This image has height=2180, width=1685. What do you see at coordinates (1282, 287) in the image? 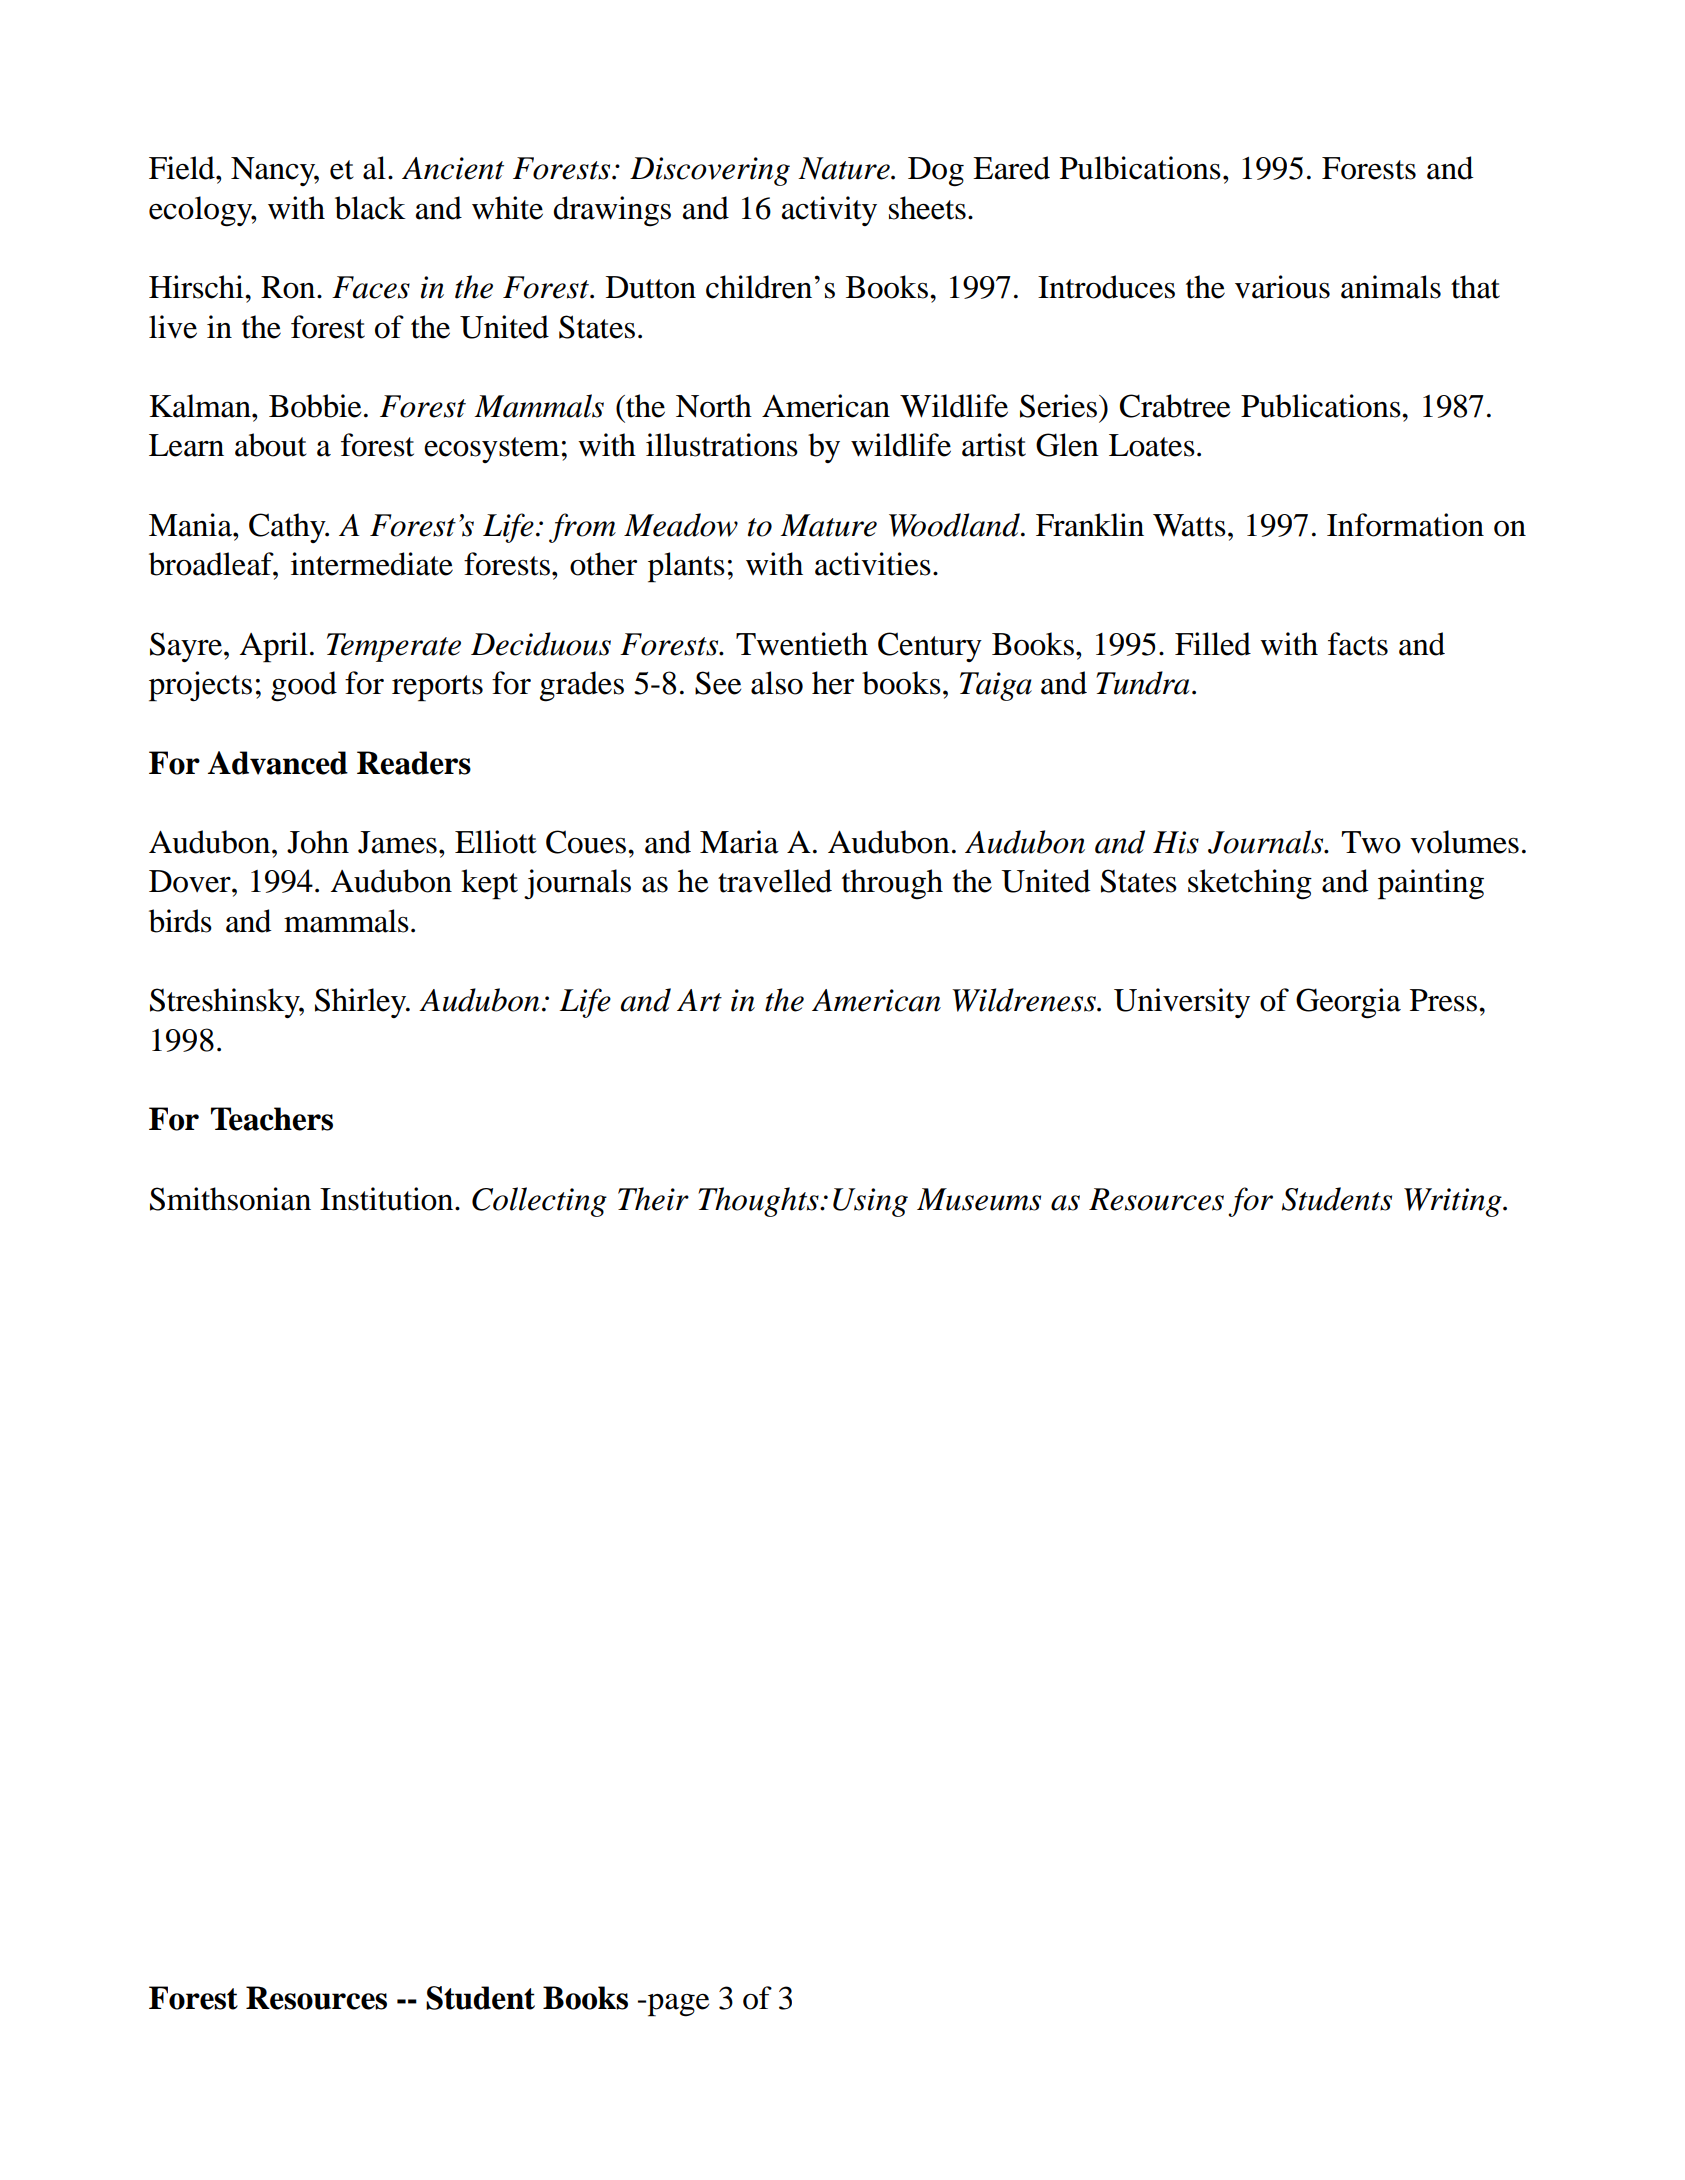
I see `various` at bounding box center [1282, 287].
